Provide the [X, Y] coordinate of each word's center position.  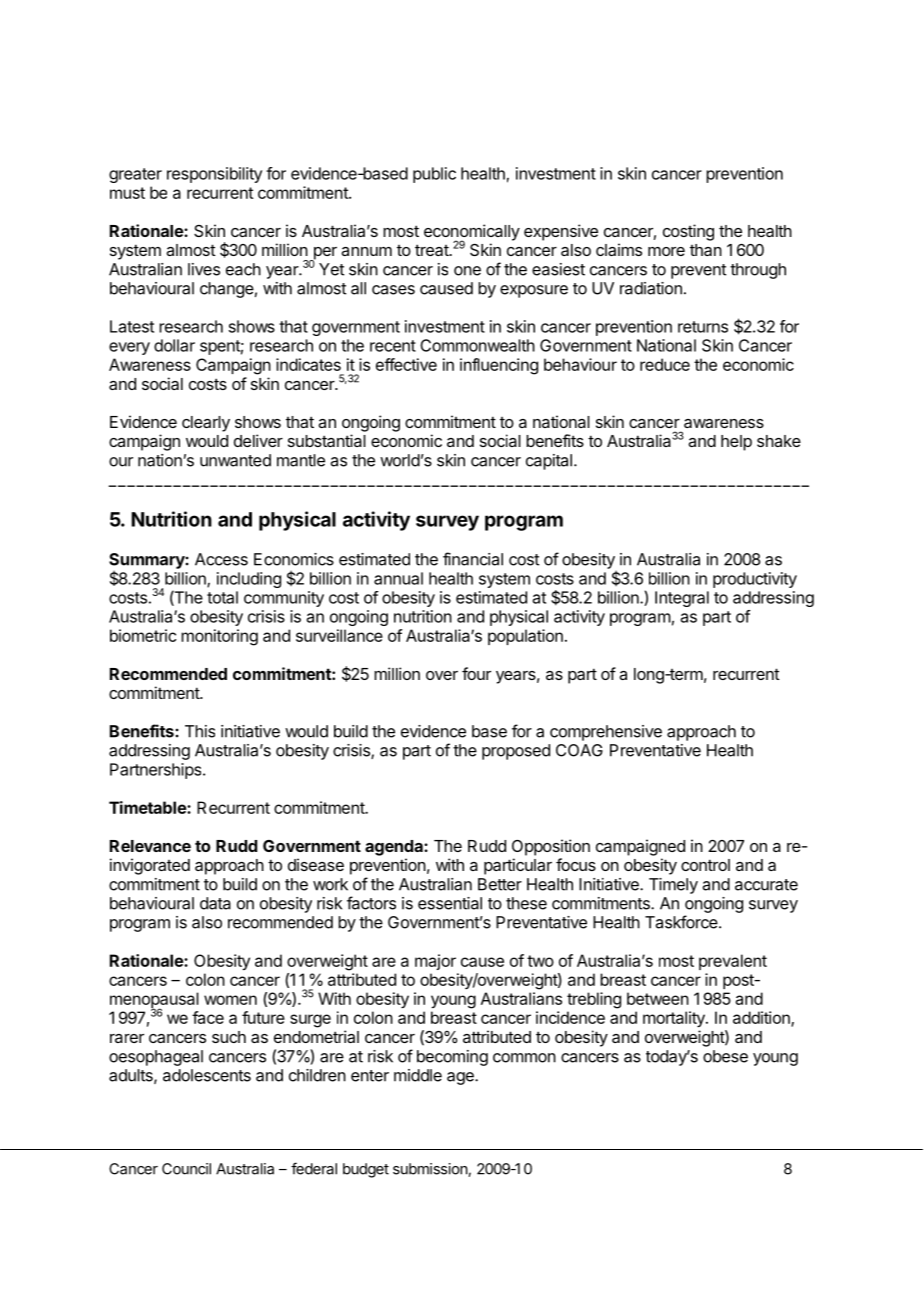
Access [221, 559]
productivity [755, 580]
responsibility [214, 175]
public [434, 175]
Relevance [150, 846]
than [706, 250]
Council [186, 1169]
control [705, 865]
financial [473, 559]
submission [431, 1170]
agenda [395, 848]
